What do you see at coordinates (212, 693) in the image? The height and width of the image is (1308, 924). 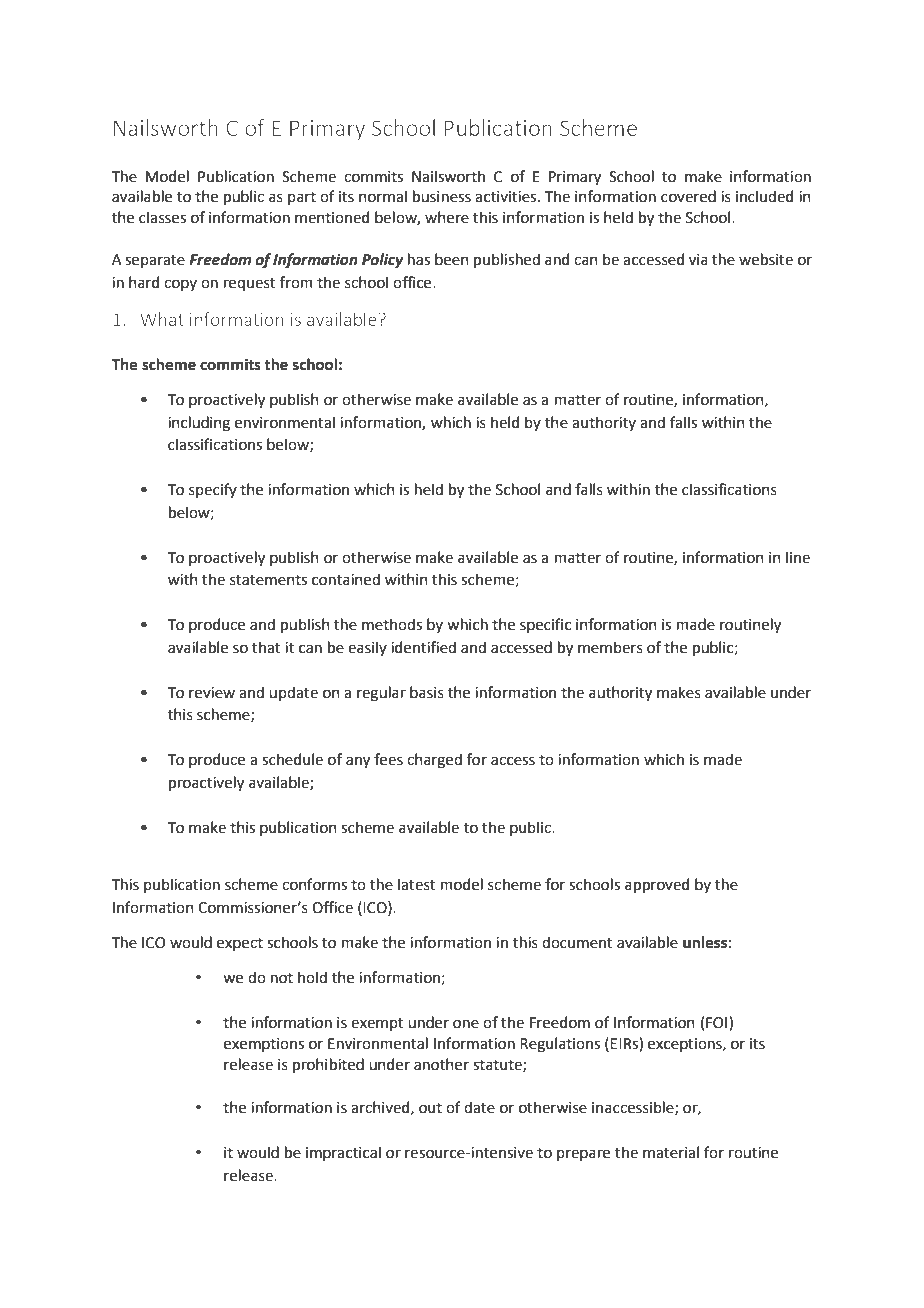 I see `review` at bounding box center [212, 693].
